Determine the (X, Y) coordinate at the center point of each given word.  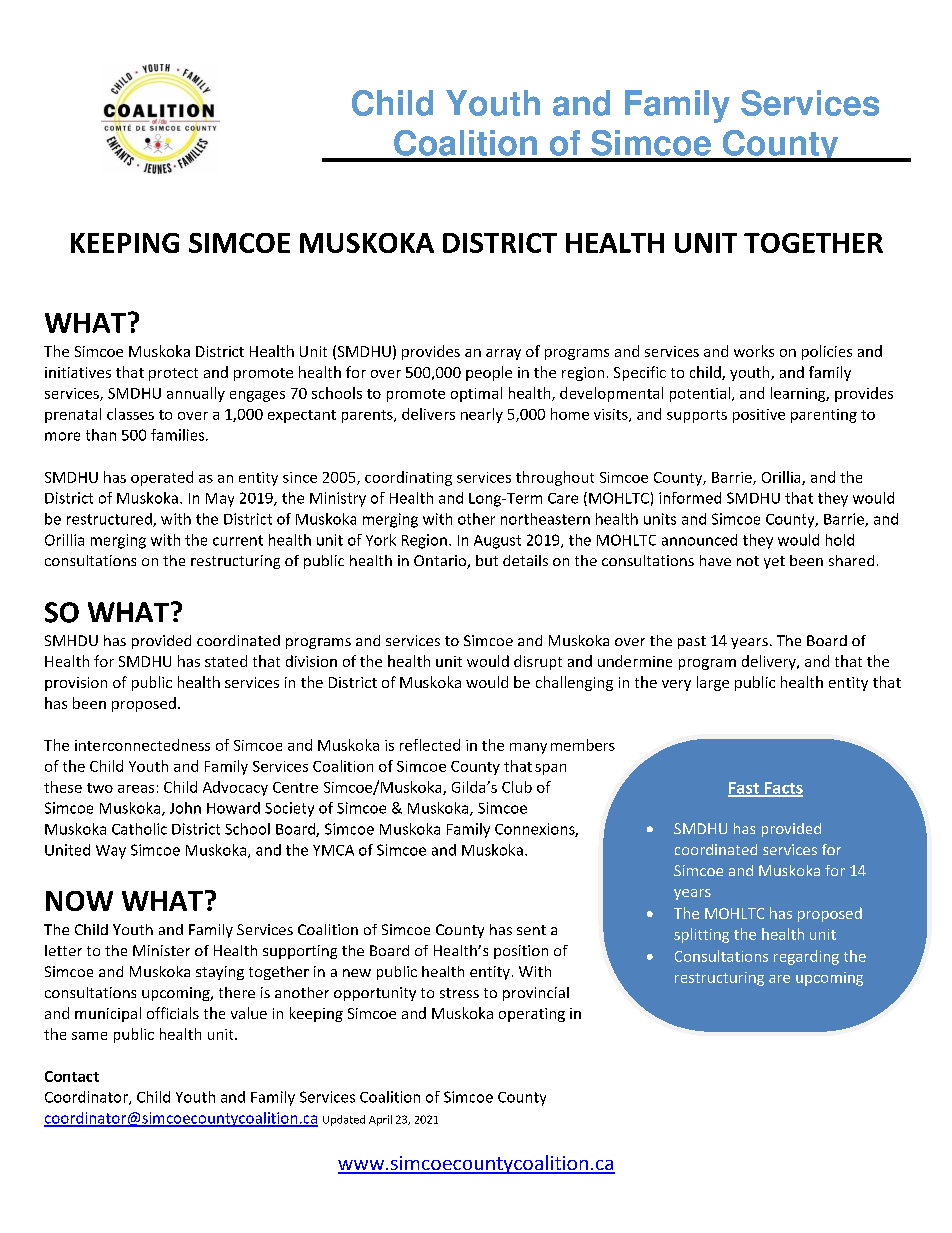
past (692, 642)
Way (111, 852)
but (487, 560)
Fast (744, 789)
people (489, 373)
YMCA (333, 850)
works (754, 351)
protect (173, 374)
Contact (72, 1076)
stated (226, 661)
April (380, 1120)
